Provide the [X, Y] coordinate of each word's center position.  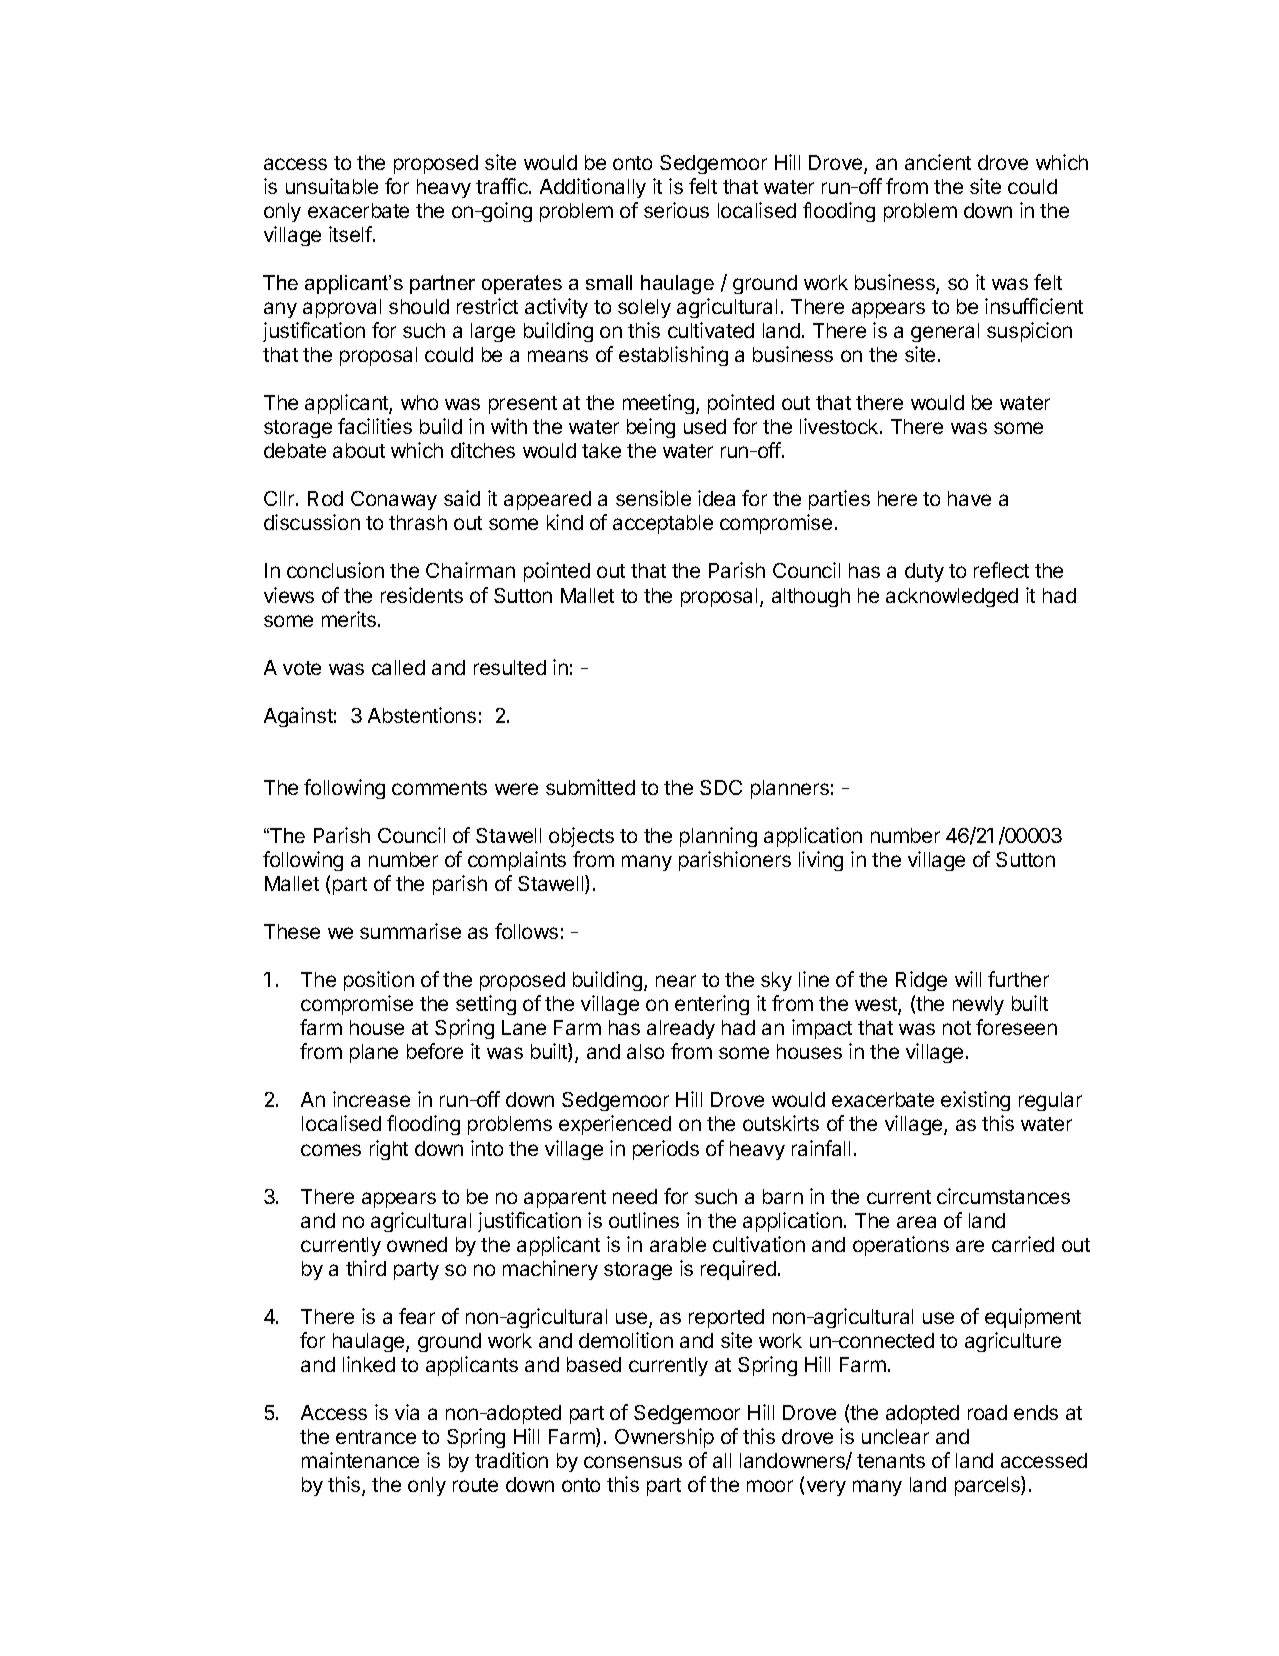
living [821, 861]
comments [439, 788]
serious [676, 210]
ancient [938, 162]
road [987, 1412]
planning [718, 837]
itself [350, 234]
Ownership [664, 1438]
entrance [376, 1437]
